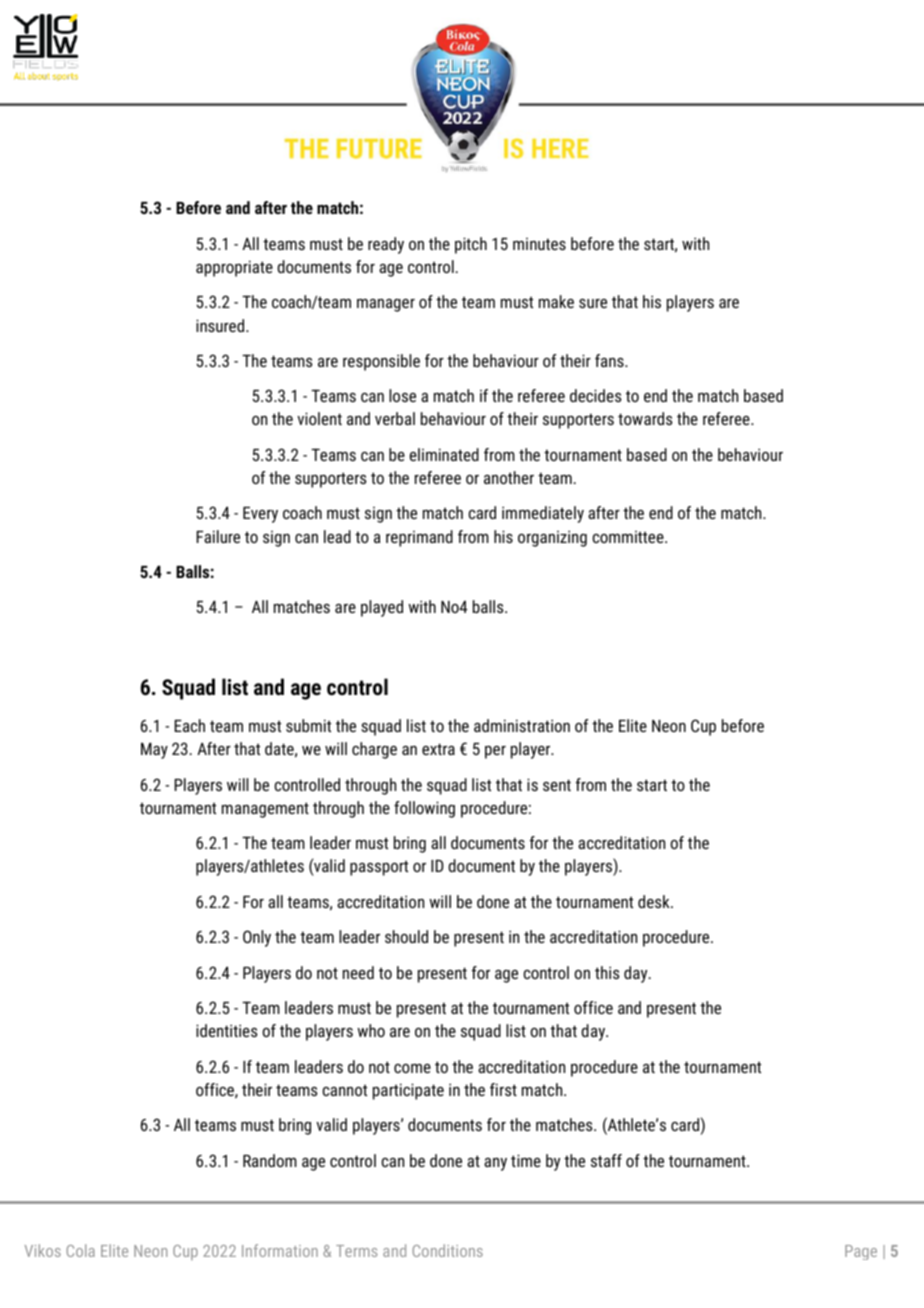 This screenshot has height=1308, width=924. I want to click on another, so click(509, 477).
